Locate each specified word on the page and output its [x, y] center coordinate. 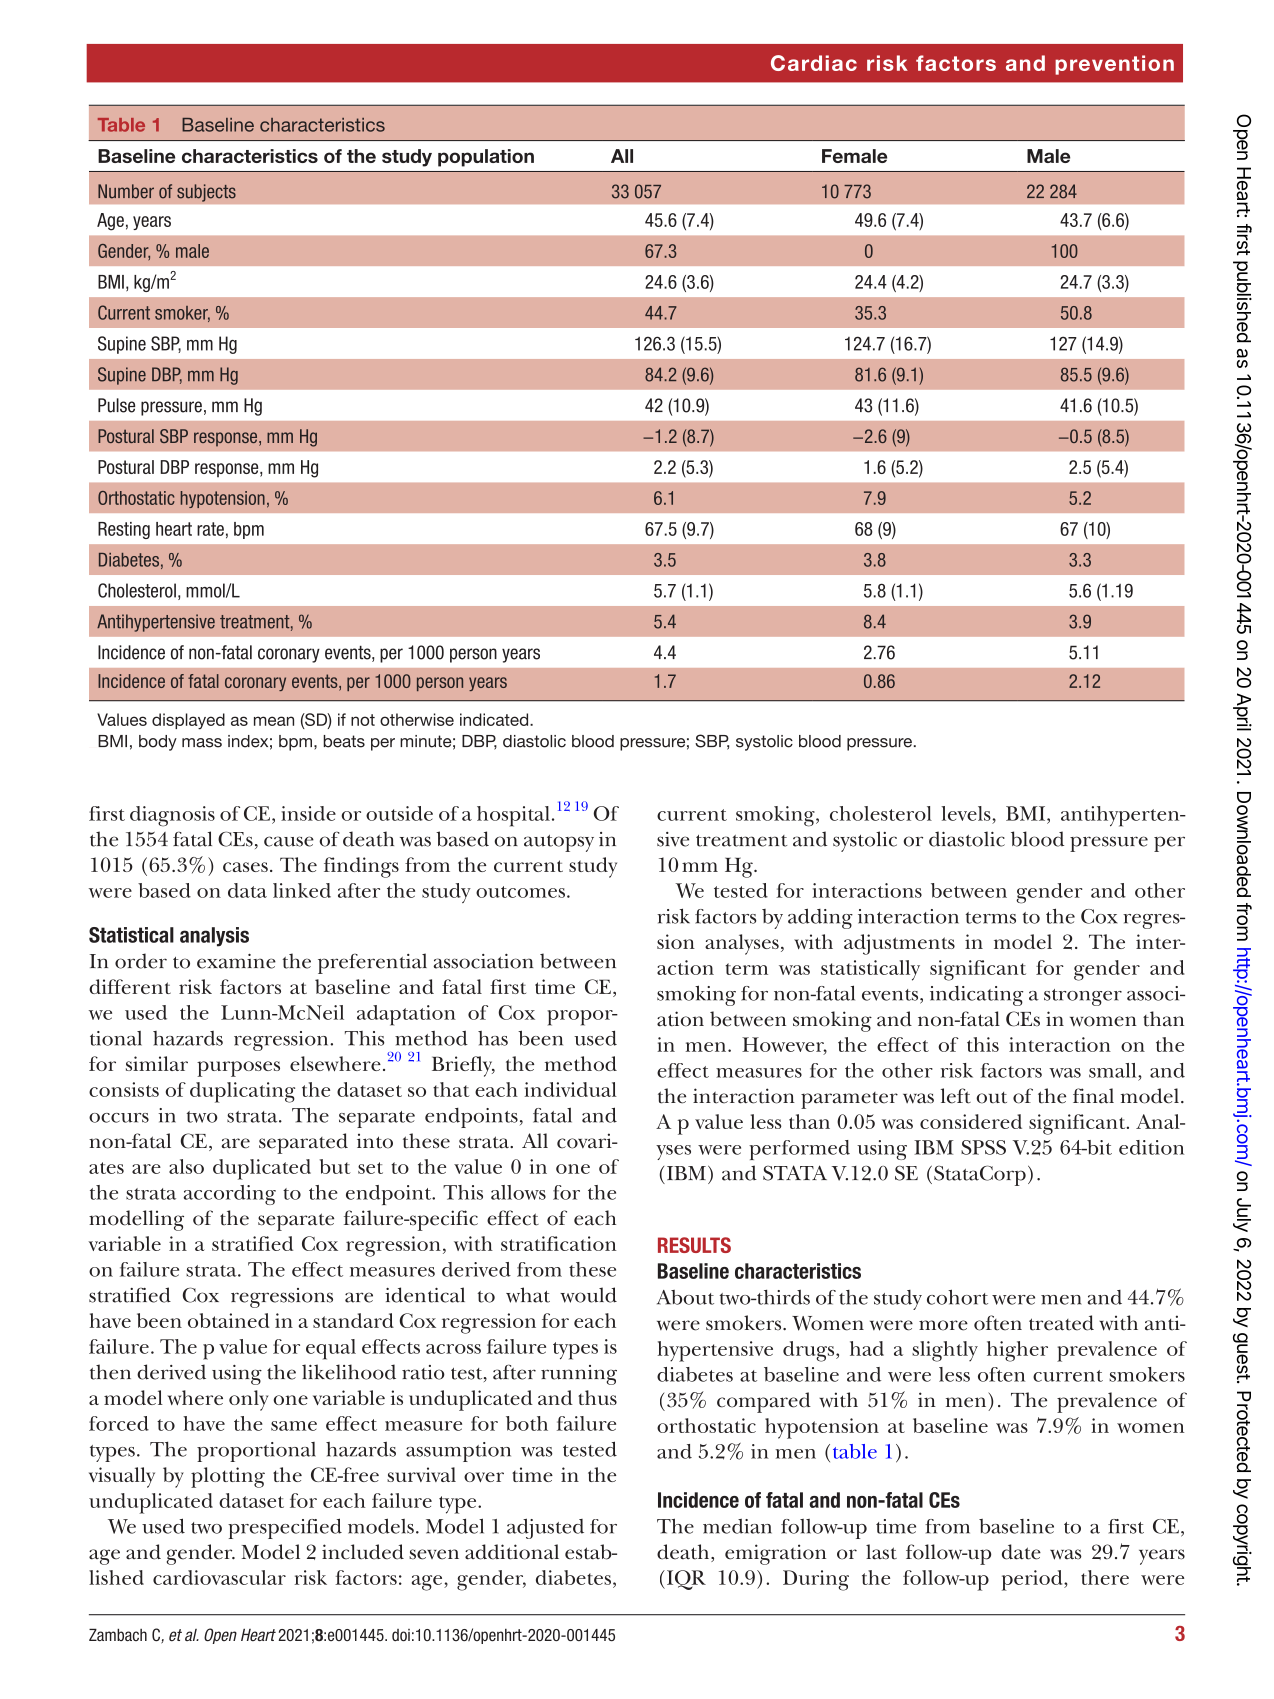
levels [967, 813]
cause [289, 841]
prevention [1114, 65]
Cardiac [814, 63]
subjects [206, 193]
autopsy [559, 843]
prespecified [285, 1528]
